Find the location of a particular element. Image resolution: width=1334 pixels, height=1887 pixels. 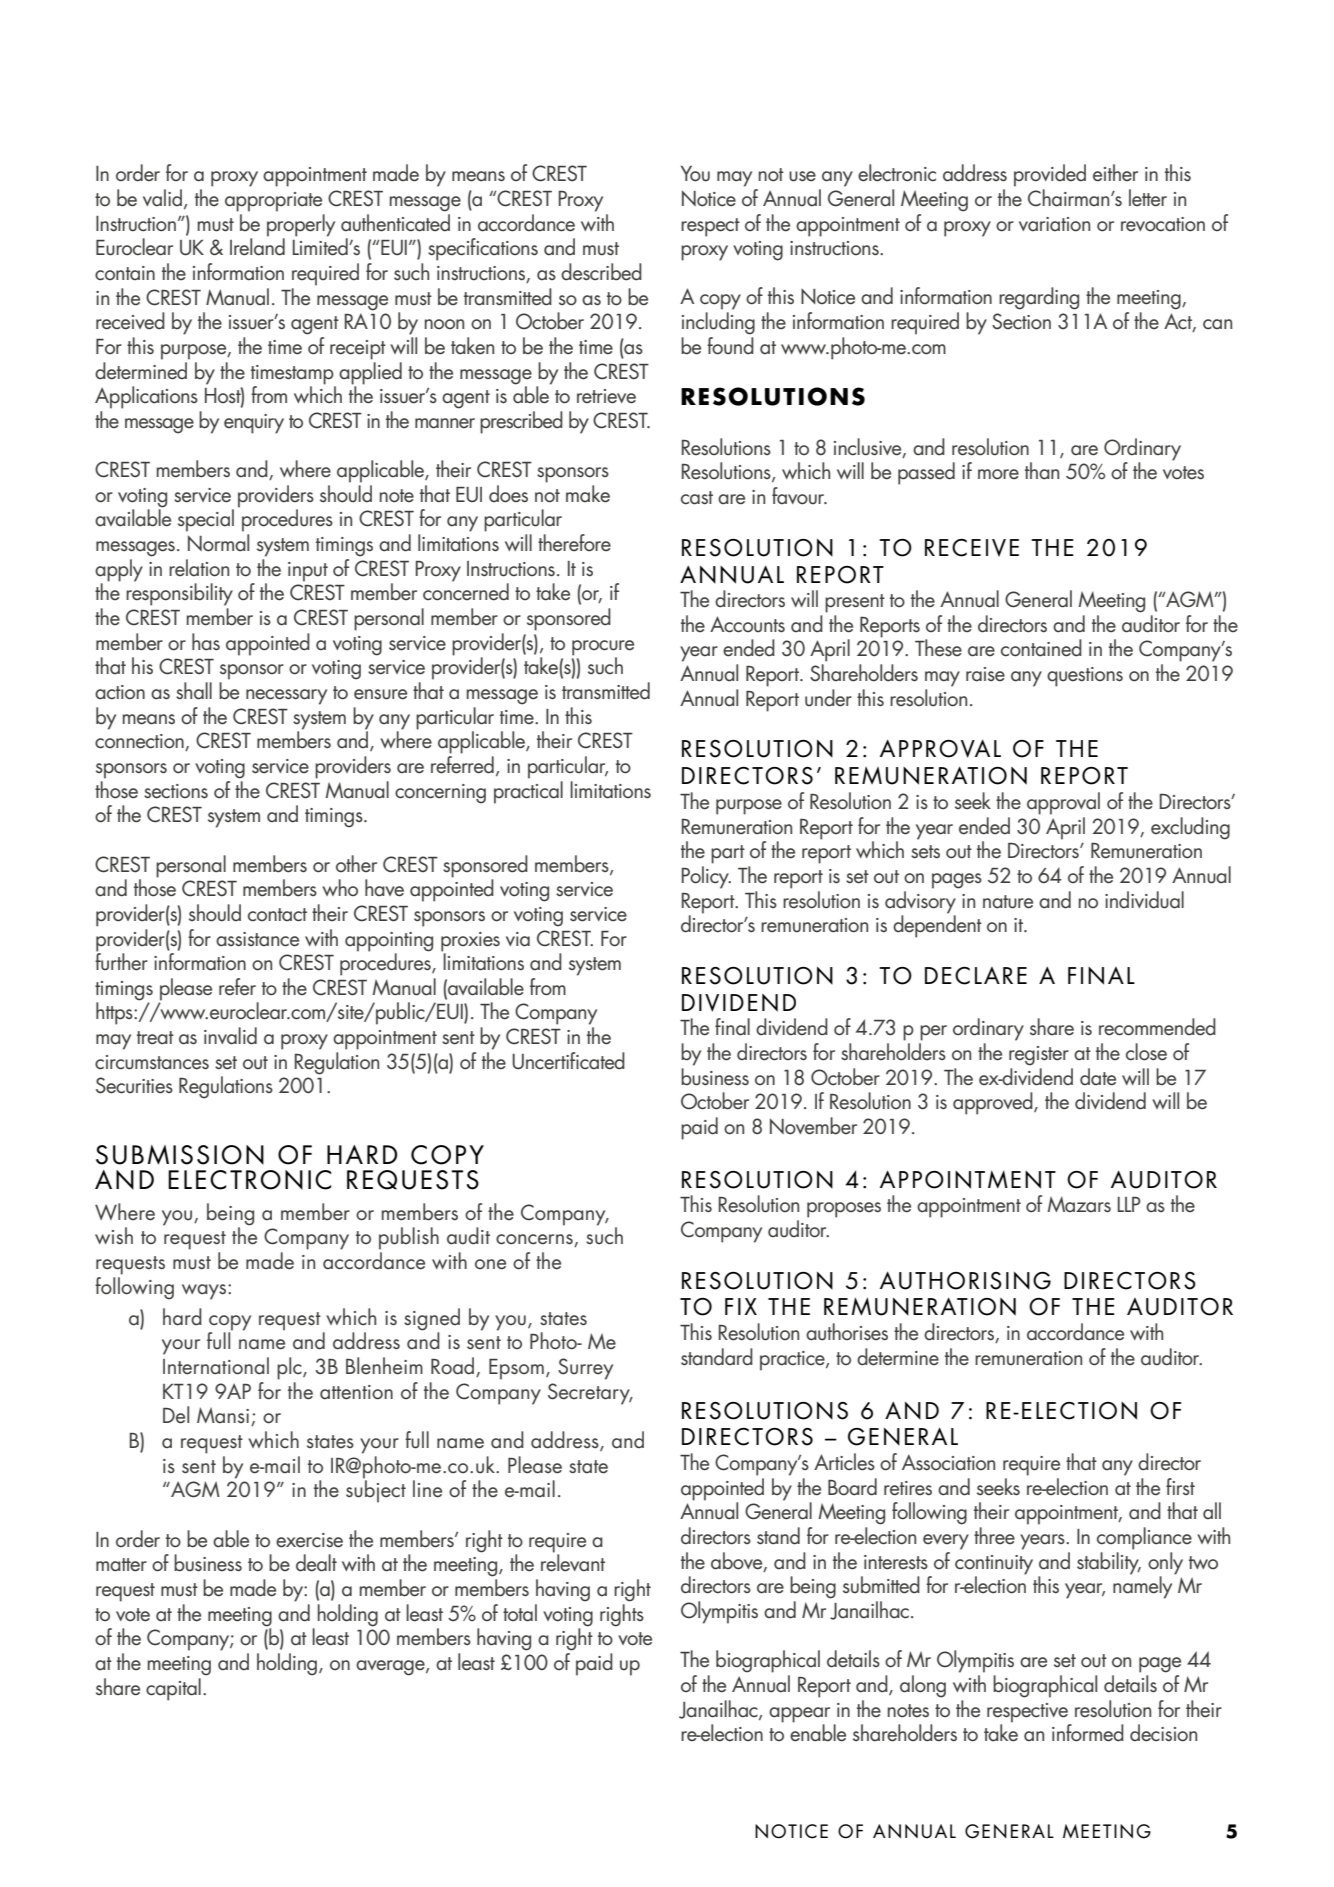

described is located at coordinates (601, 272).
